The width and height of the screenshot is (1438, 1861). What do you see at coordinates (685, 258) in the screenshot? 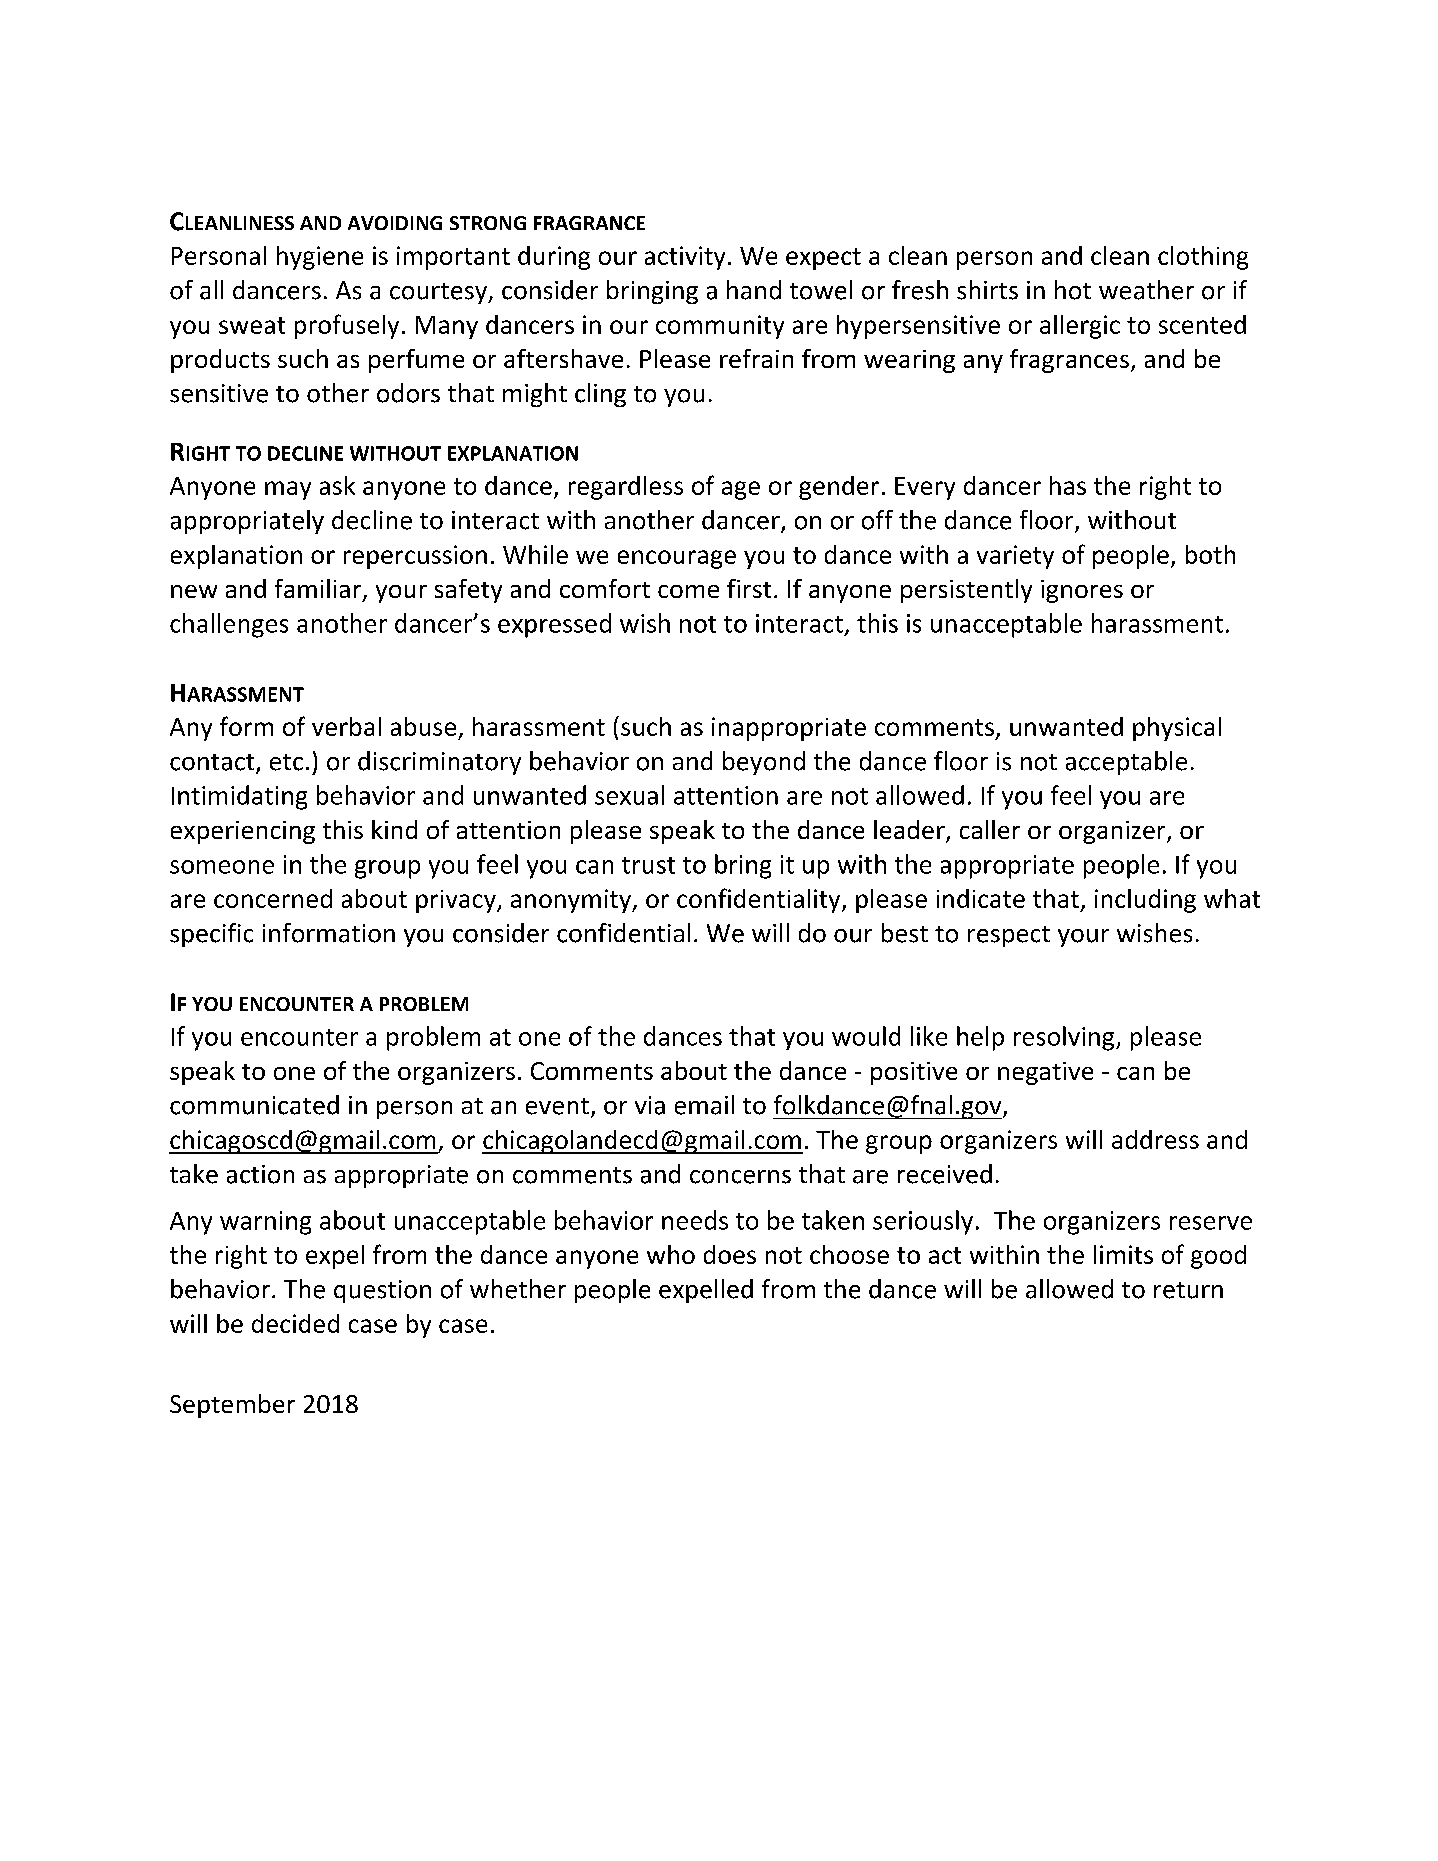
I see `activity` at bounding box center [685, 258].
